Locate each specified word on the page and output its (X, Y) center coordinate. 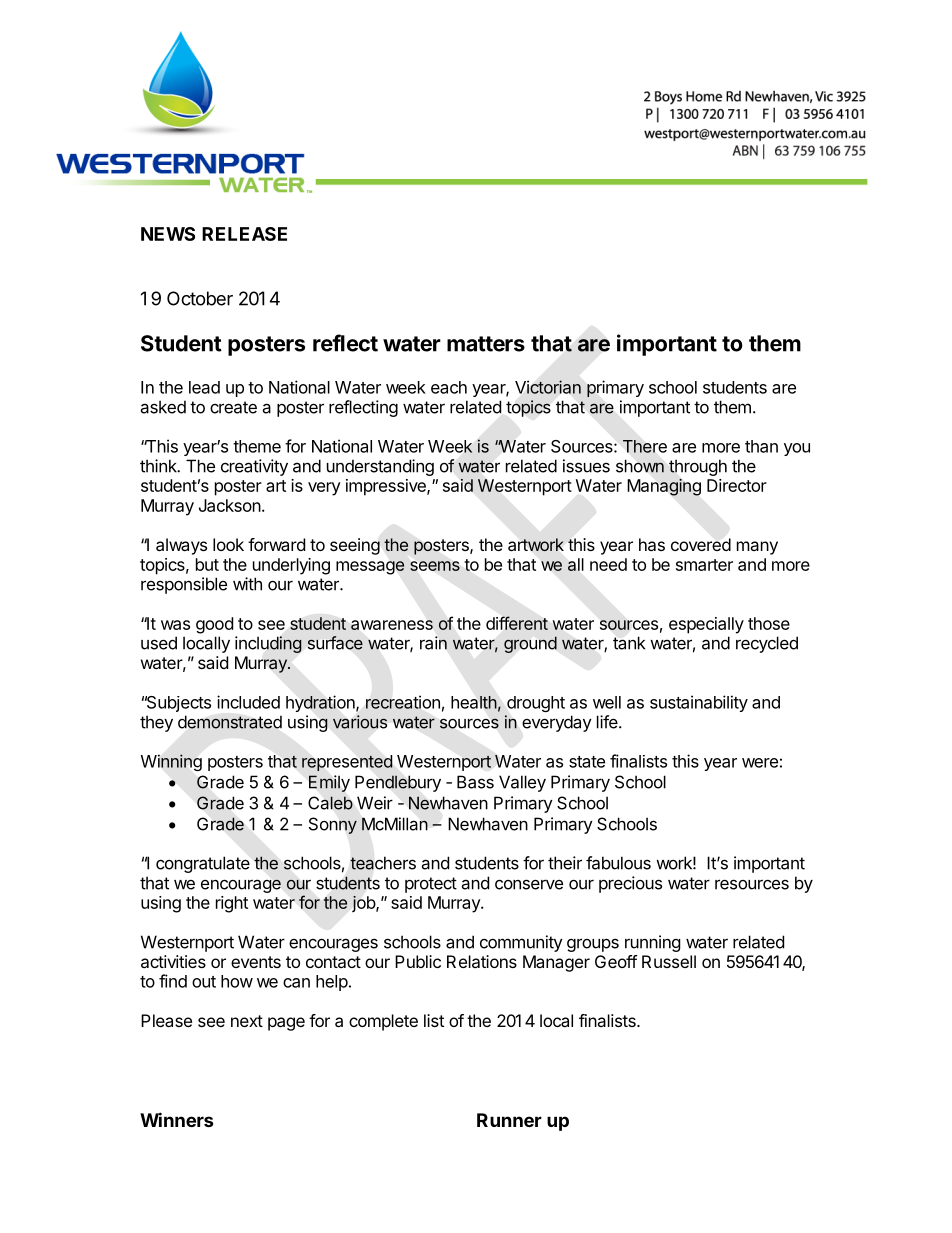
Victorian (548, 387)
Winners (177, 1119)
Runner (509, 1120)
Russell (669, 961)
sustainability (699, 703)
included (248, 702)
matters (486, 344)
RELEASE (244, 234)
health (474, 702)
